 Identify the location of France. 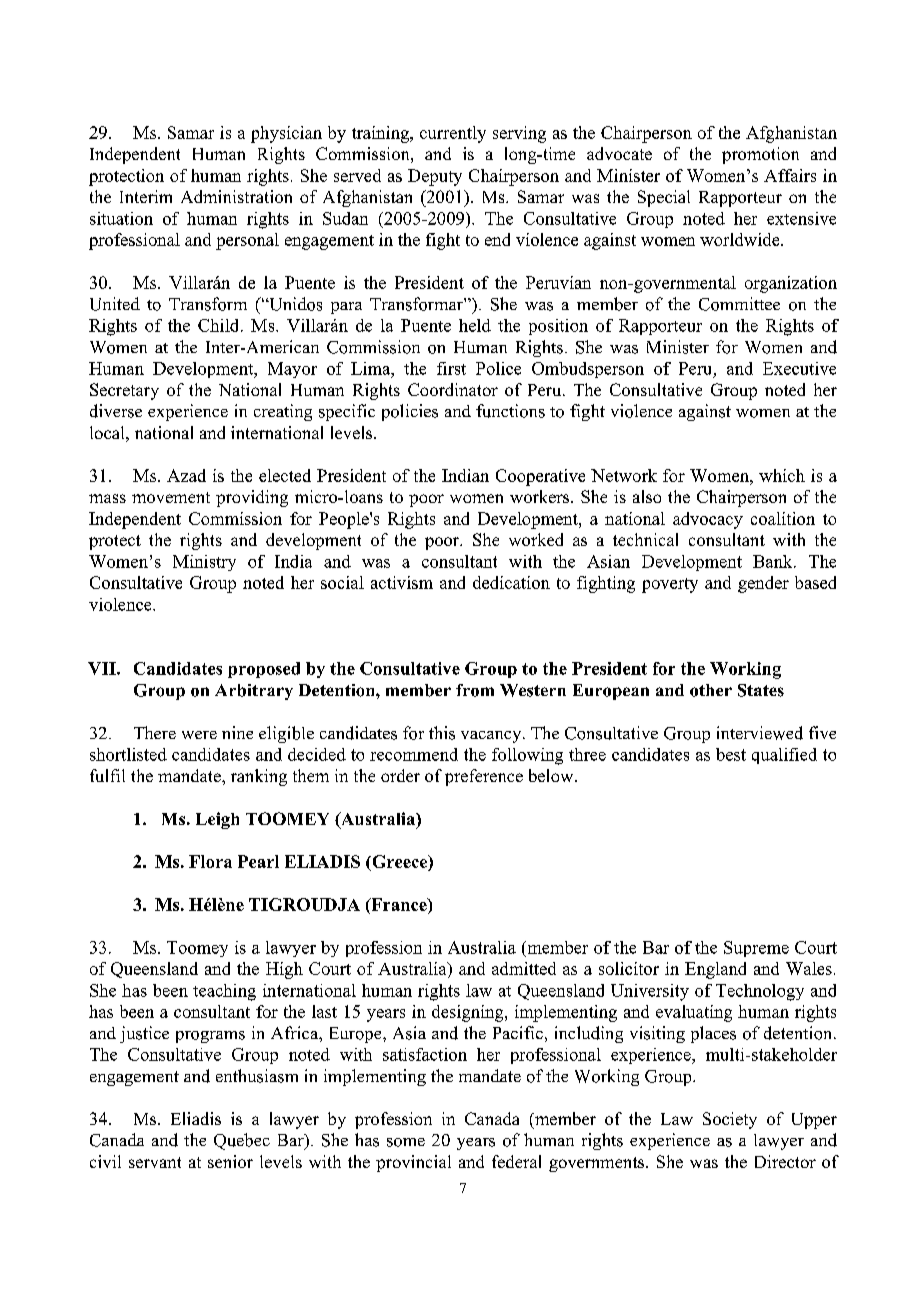
(399, 904).
